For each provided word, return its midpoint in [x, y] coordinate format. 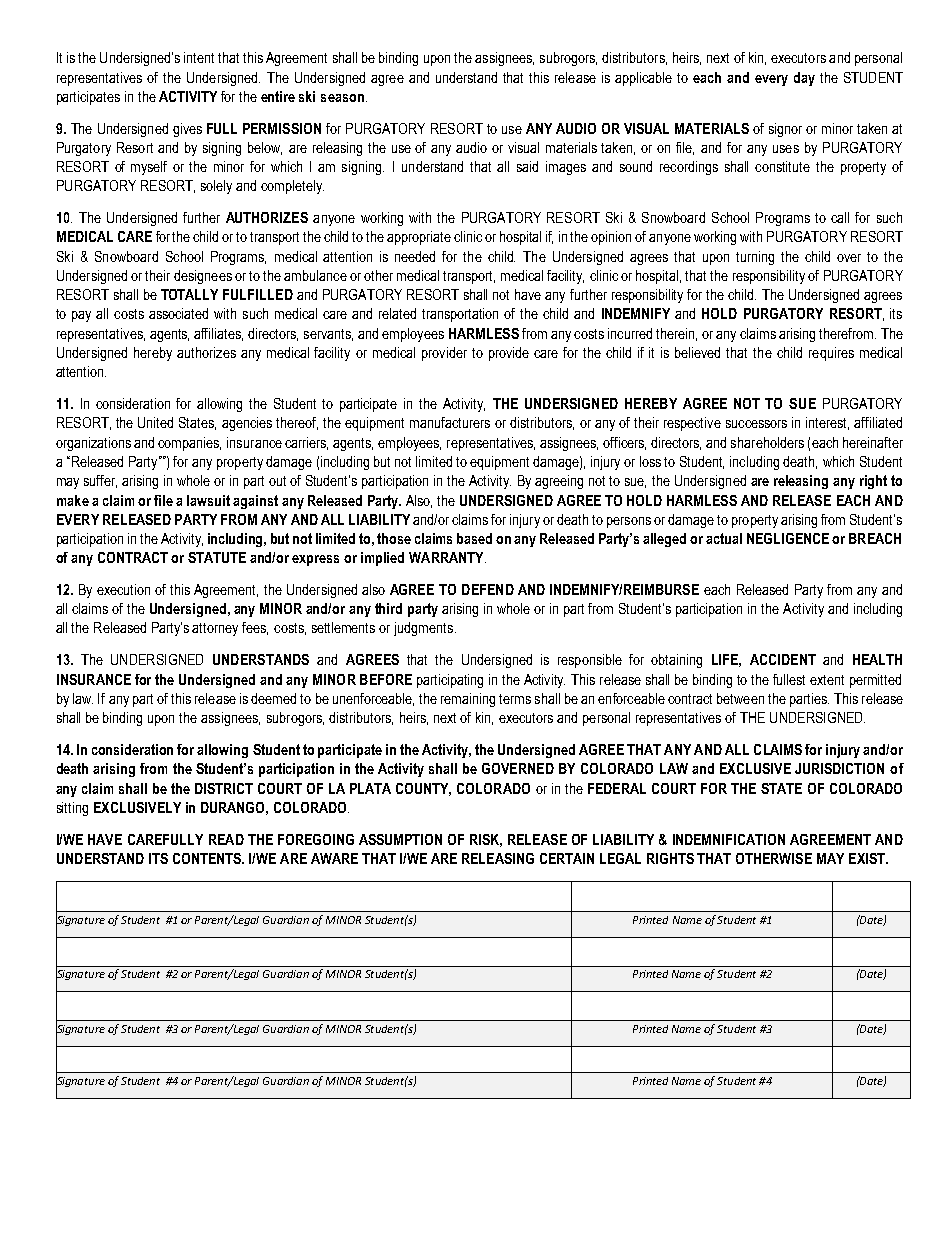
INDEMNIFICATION [729, 839]
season [342, 98]
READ [226, 839]
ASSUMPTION [400, 839]
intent [199, 57]
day [804, 79]
